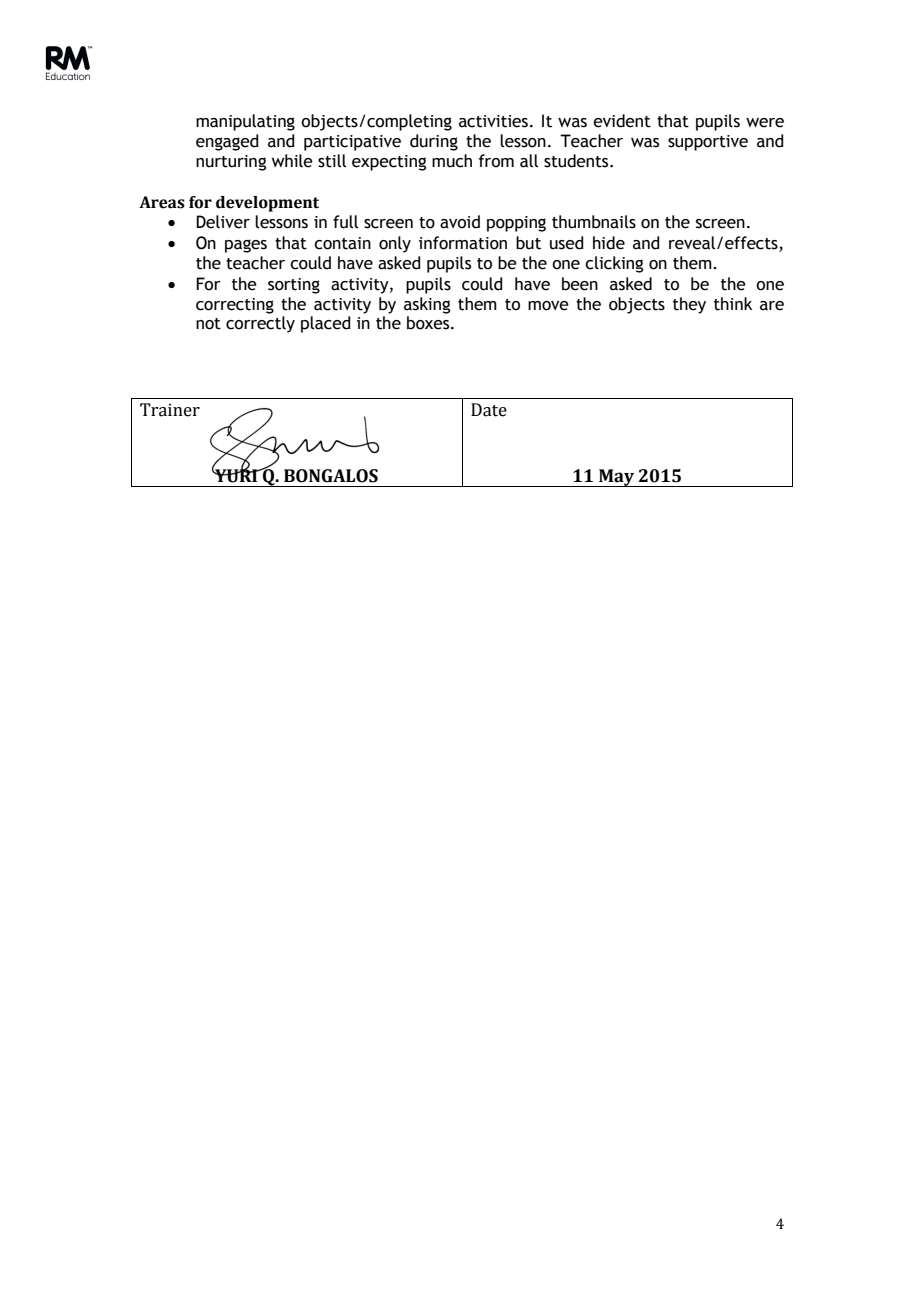 This screenshot has height=1309, width=924. Describe the element at coordinates (170, 410) in the screenshot. I see `Trainer` at that location.
